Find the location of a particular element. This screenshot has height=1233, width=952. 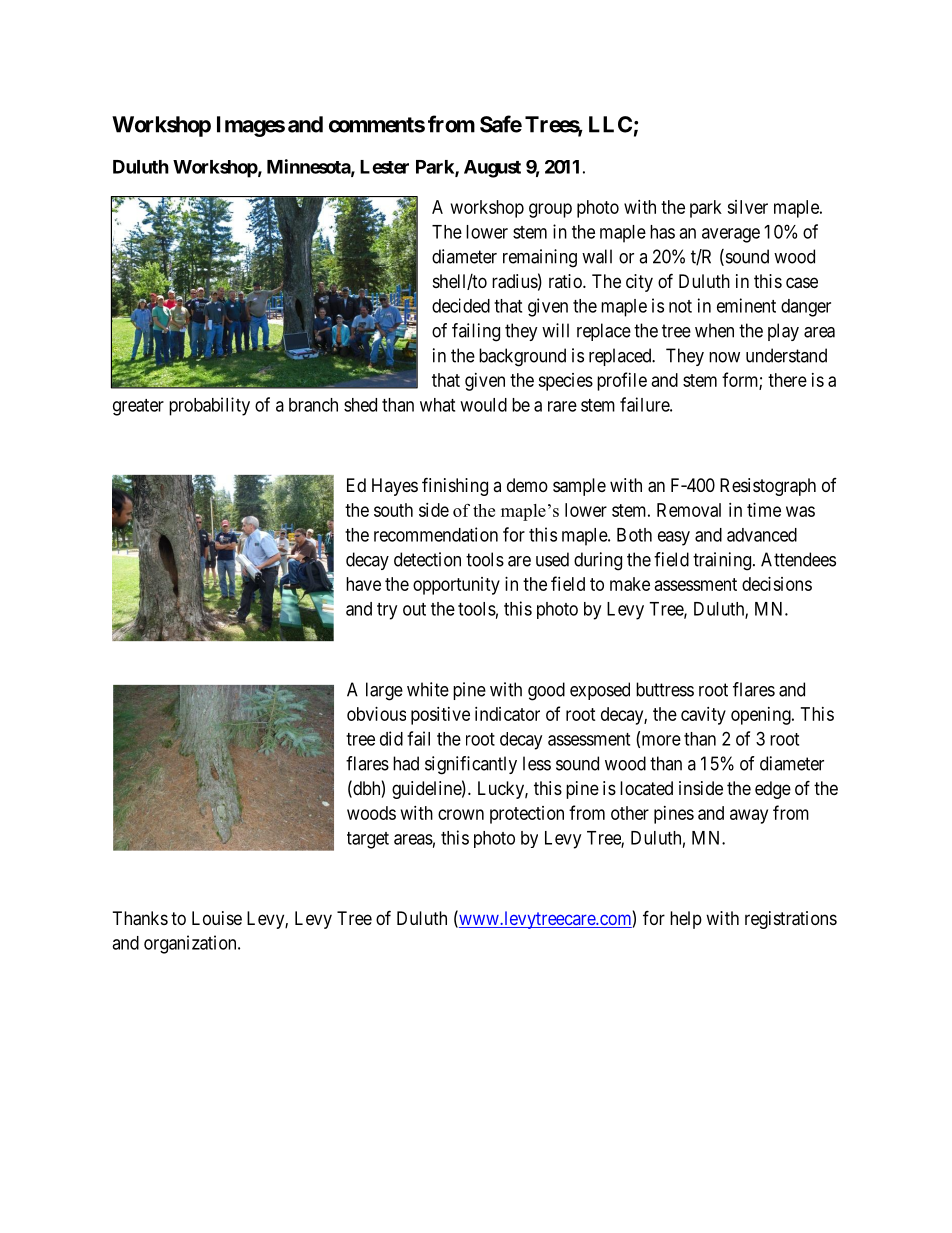

obvious is located at coordinates (376, 714).
